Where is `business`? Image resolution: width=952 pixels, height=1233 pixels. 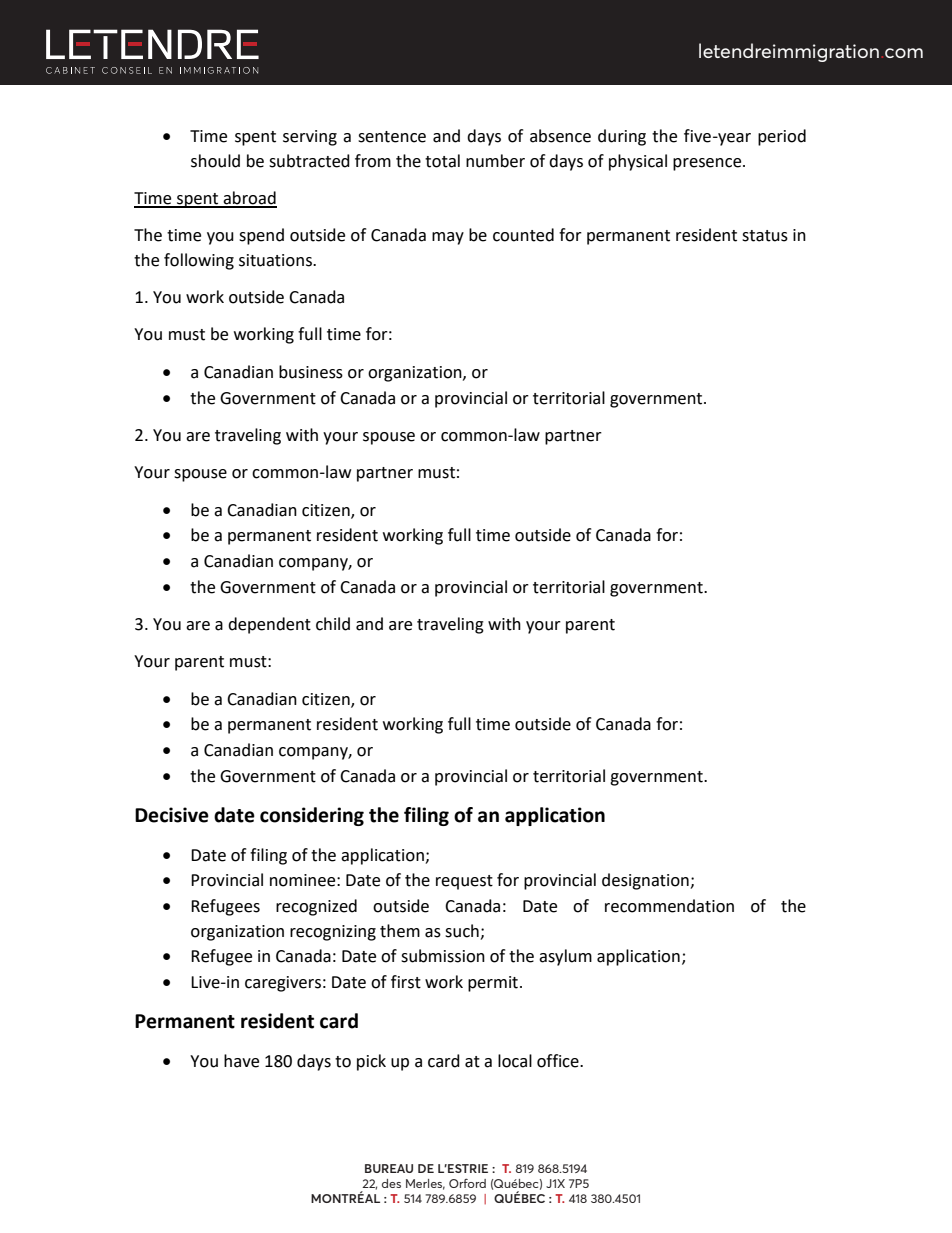
business is located at coordinates (311, 372).
